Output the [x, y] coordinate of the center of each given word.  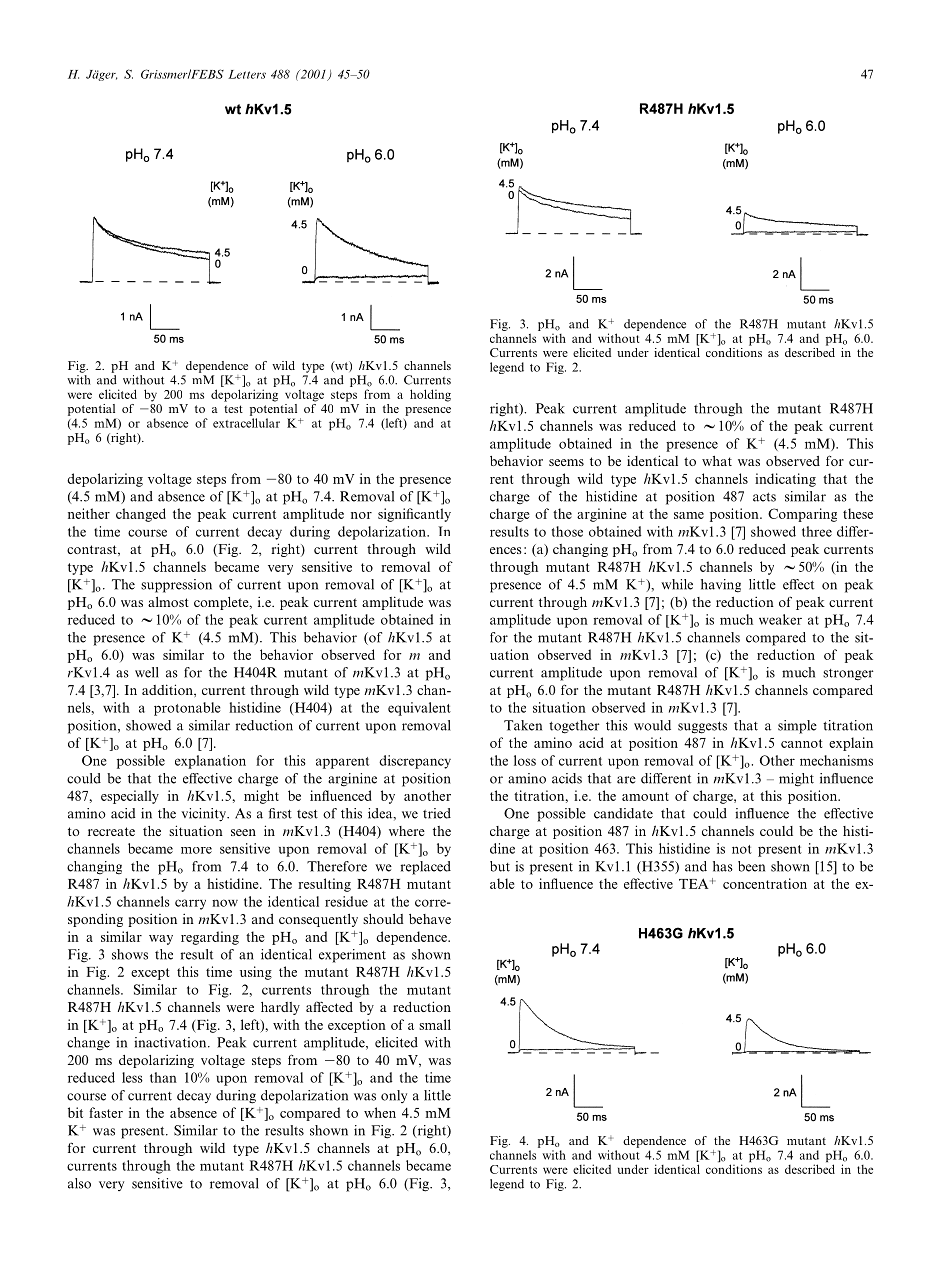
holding [430, 395]
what [717, 461]
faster [106, 1112]
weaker [780, 619]
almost [168, 602]
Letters [247, 74]
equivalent [419, 709]
